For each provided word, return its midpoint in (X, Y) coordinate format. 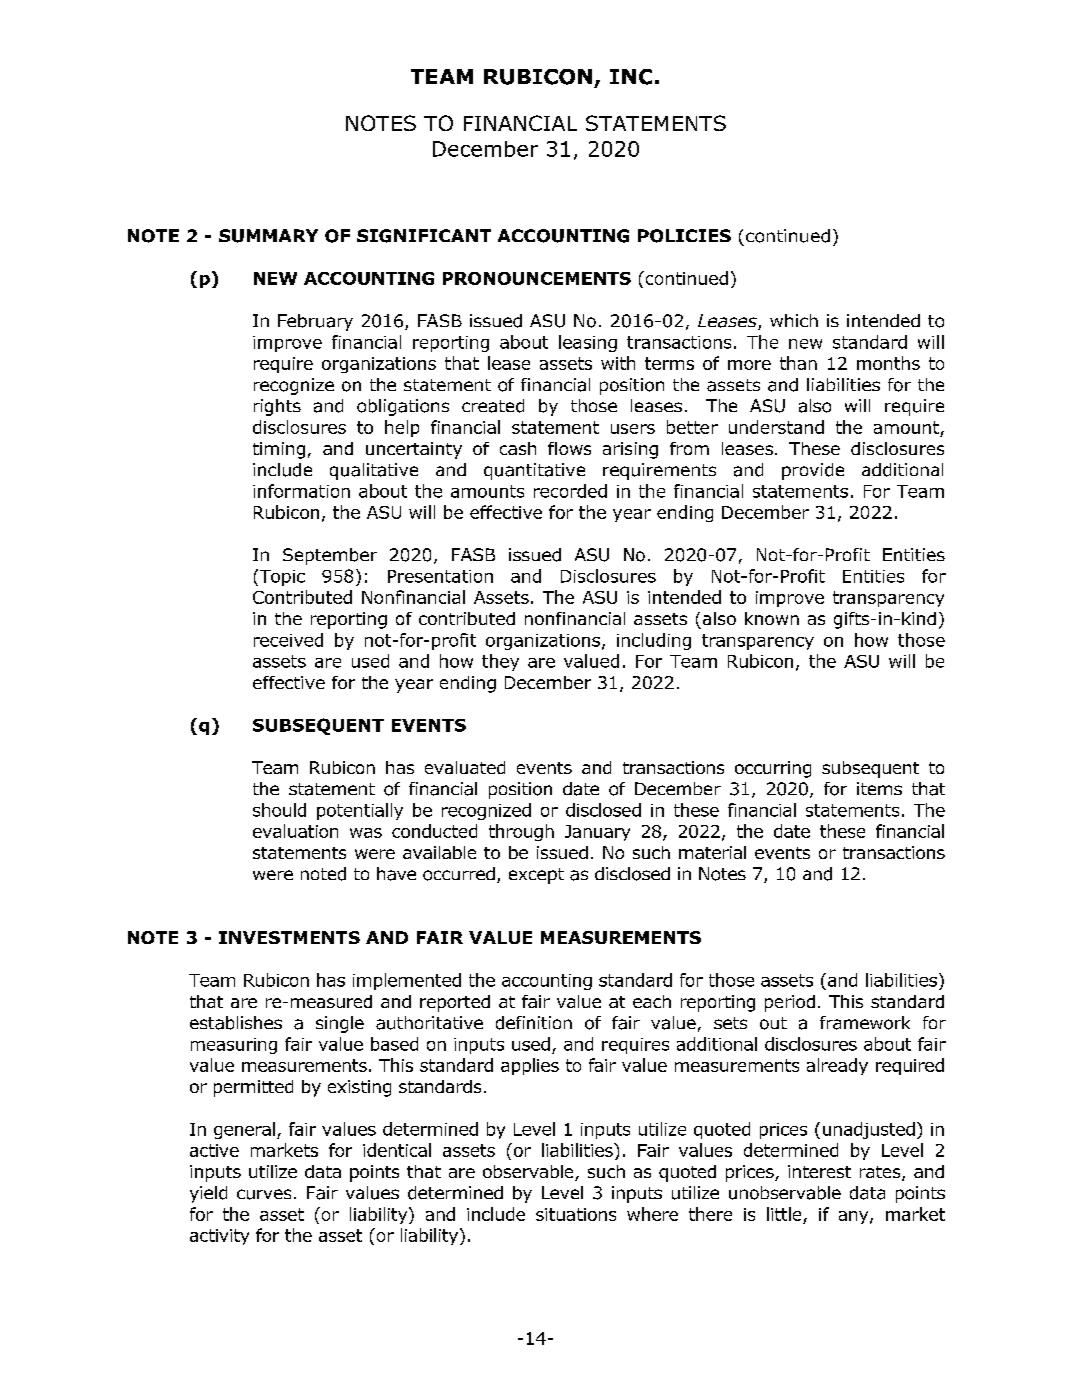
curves (264, 1194)
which (794, 320)
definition (534, 1023)
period (790, 1003)
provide (813, 471)
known (772, 618)
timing (279, 450)
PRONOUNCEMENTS (537, 278)
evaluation (295, 831)
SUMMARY (268, 236)
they (500, 662)
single (340, 1024)
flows (569, 448)
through (521, 832)
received (288, 640)
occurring (773, 769)
